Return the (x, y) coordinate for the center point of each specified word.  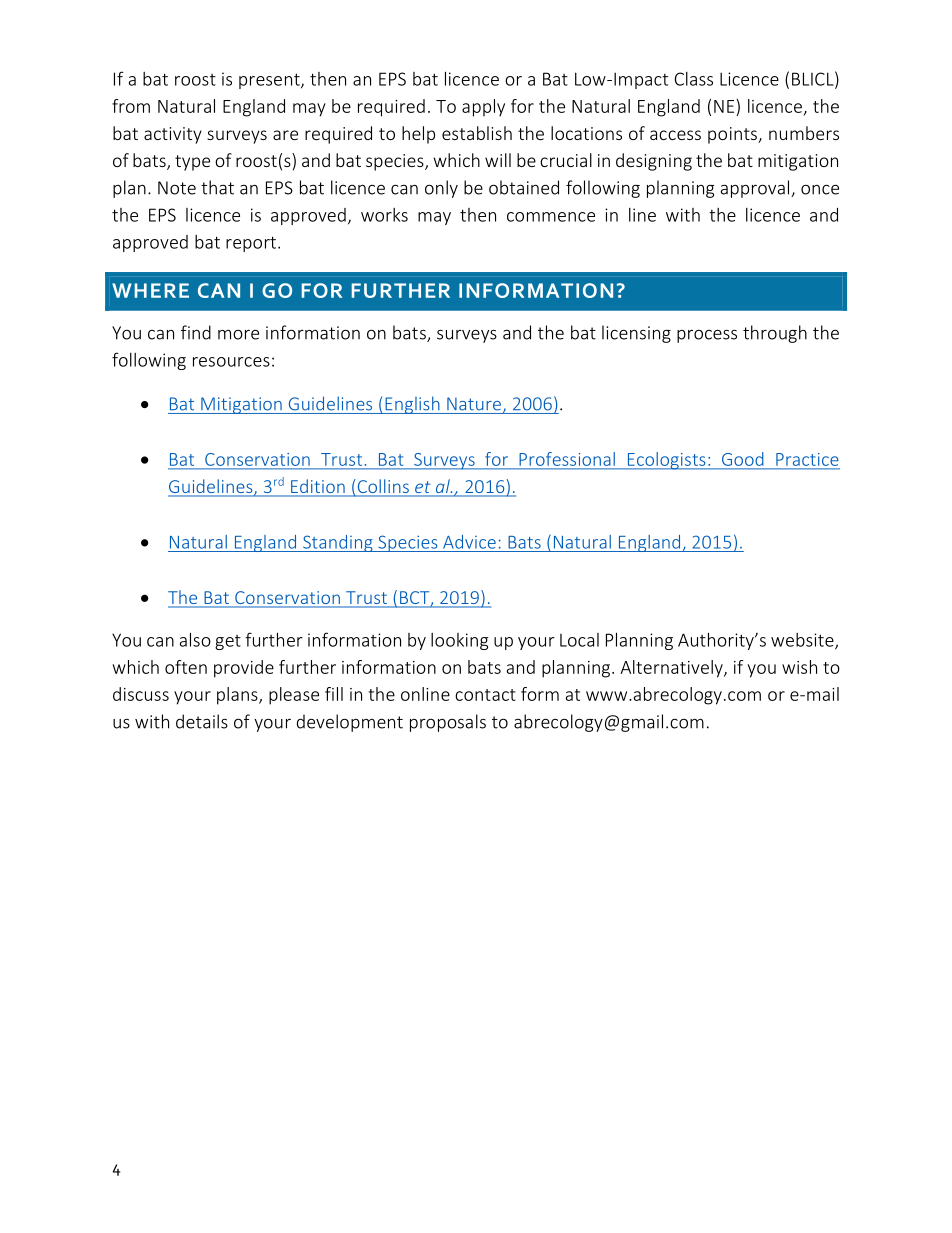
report (251, 244)
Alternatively (672, 669)
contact (485, 695)
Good (742, 459)
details (202, 721)
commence (551, 217)
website (803, 641)
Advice (469, 542)
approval (755, 189)
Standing (338, 543)
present (270, 81)
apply (483, 108)
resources (231, 362)
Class (694, 79)
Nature (474, 404)
